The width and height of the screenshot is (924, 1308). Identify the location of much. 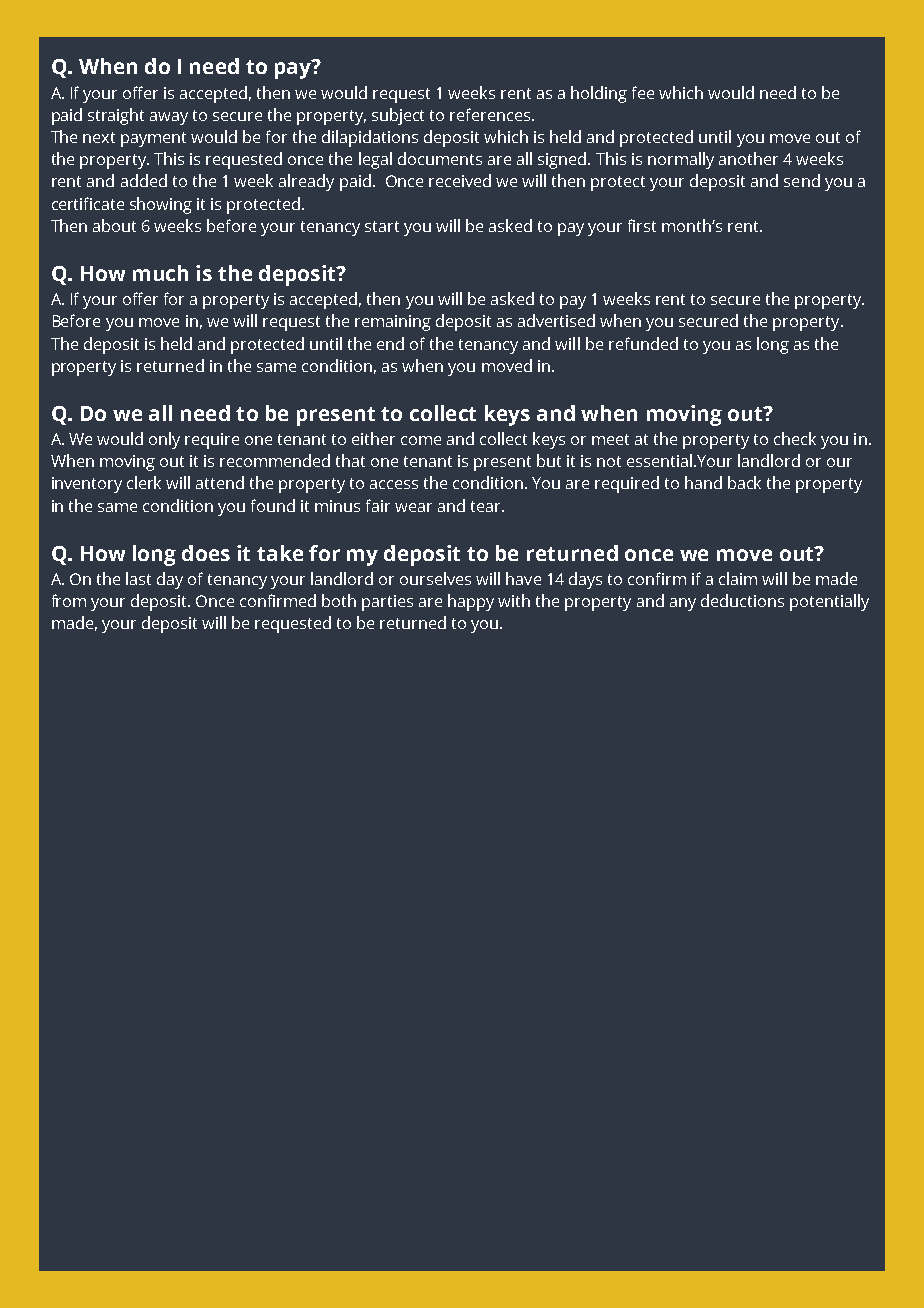
(160, 273).
